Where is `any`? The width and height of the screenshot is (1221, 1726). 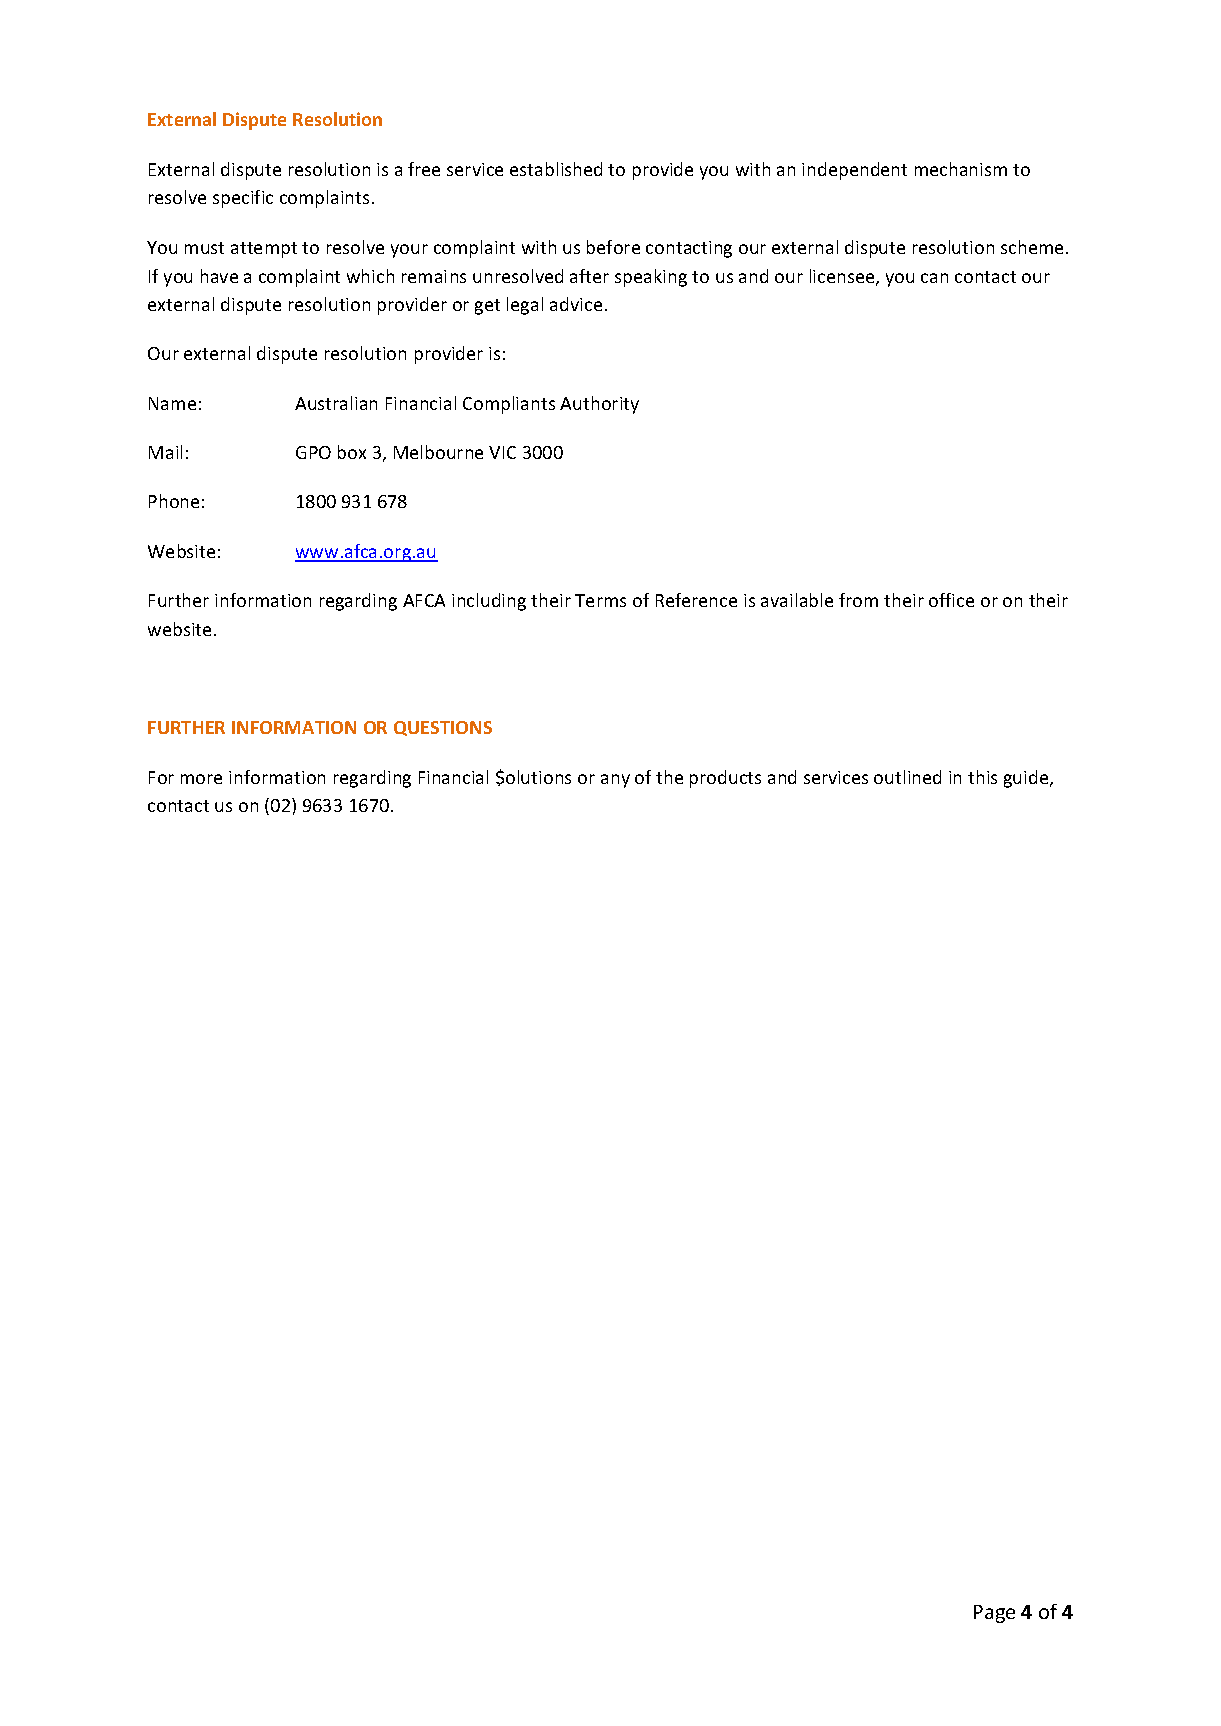
any is located at coordinates (615, 781).
